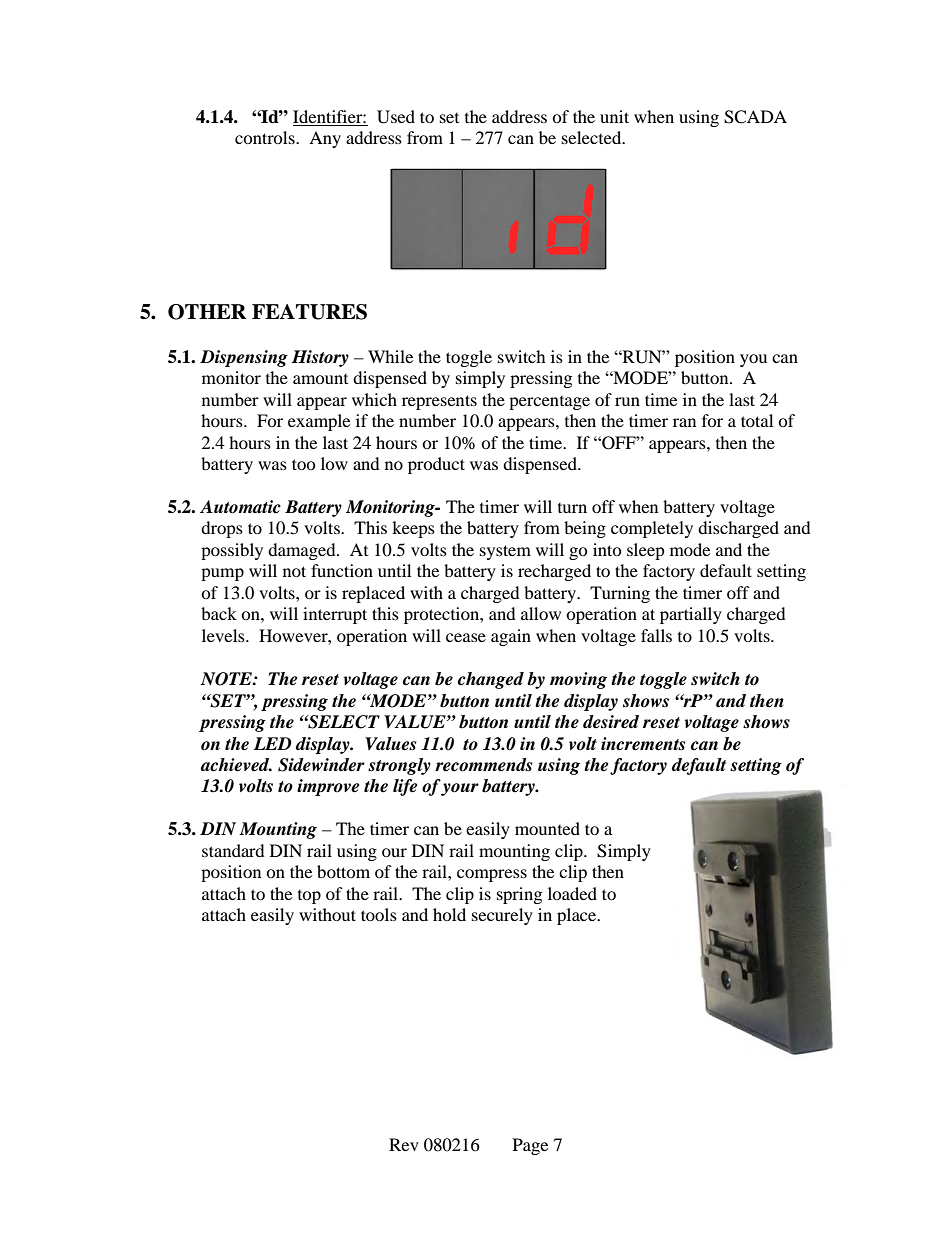 This screenshot has height=1233, width=952. Describe the element at coordinates (266, 137) in the screenshot. I see `controls` at that location.
